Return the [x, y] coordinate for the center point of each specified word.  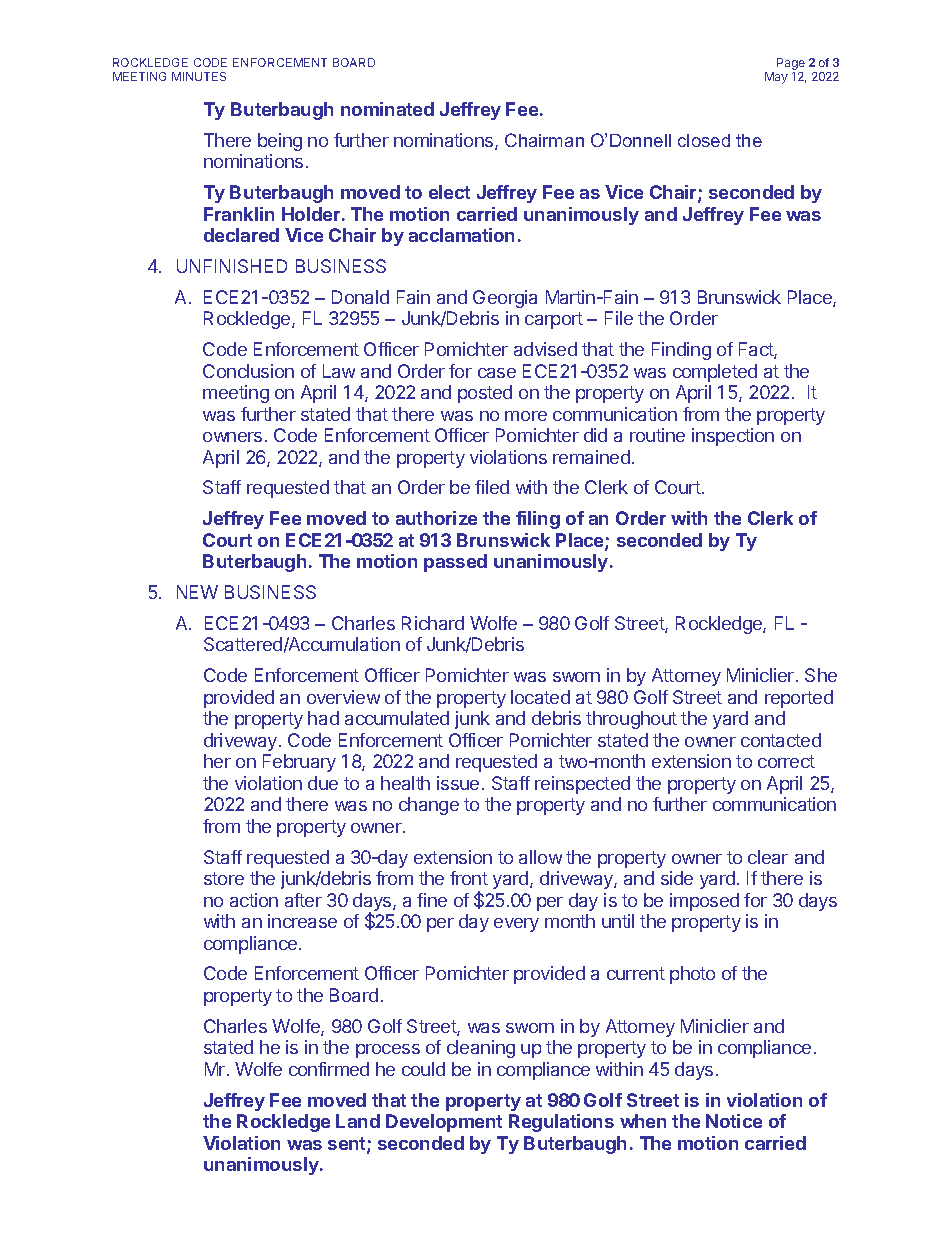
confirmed [329, 1069]
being [280, 142]
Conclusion [248, 371]
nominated [387, 109]
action [254, 900]
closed [704, 140]
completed [715, 373]
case [497, 373]
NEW [197, 592]
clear [768, 857]
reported [799, 699]
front [469, 878]
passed [455, 563]
